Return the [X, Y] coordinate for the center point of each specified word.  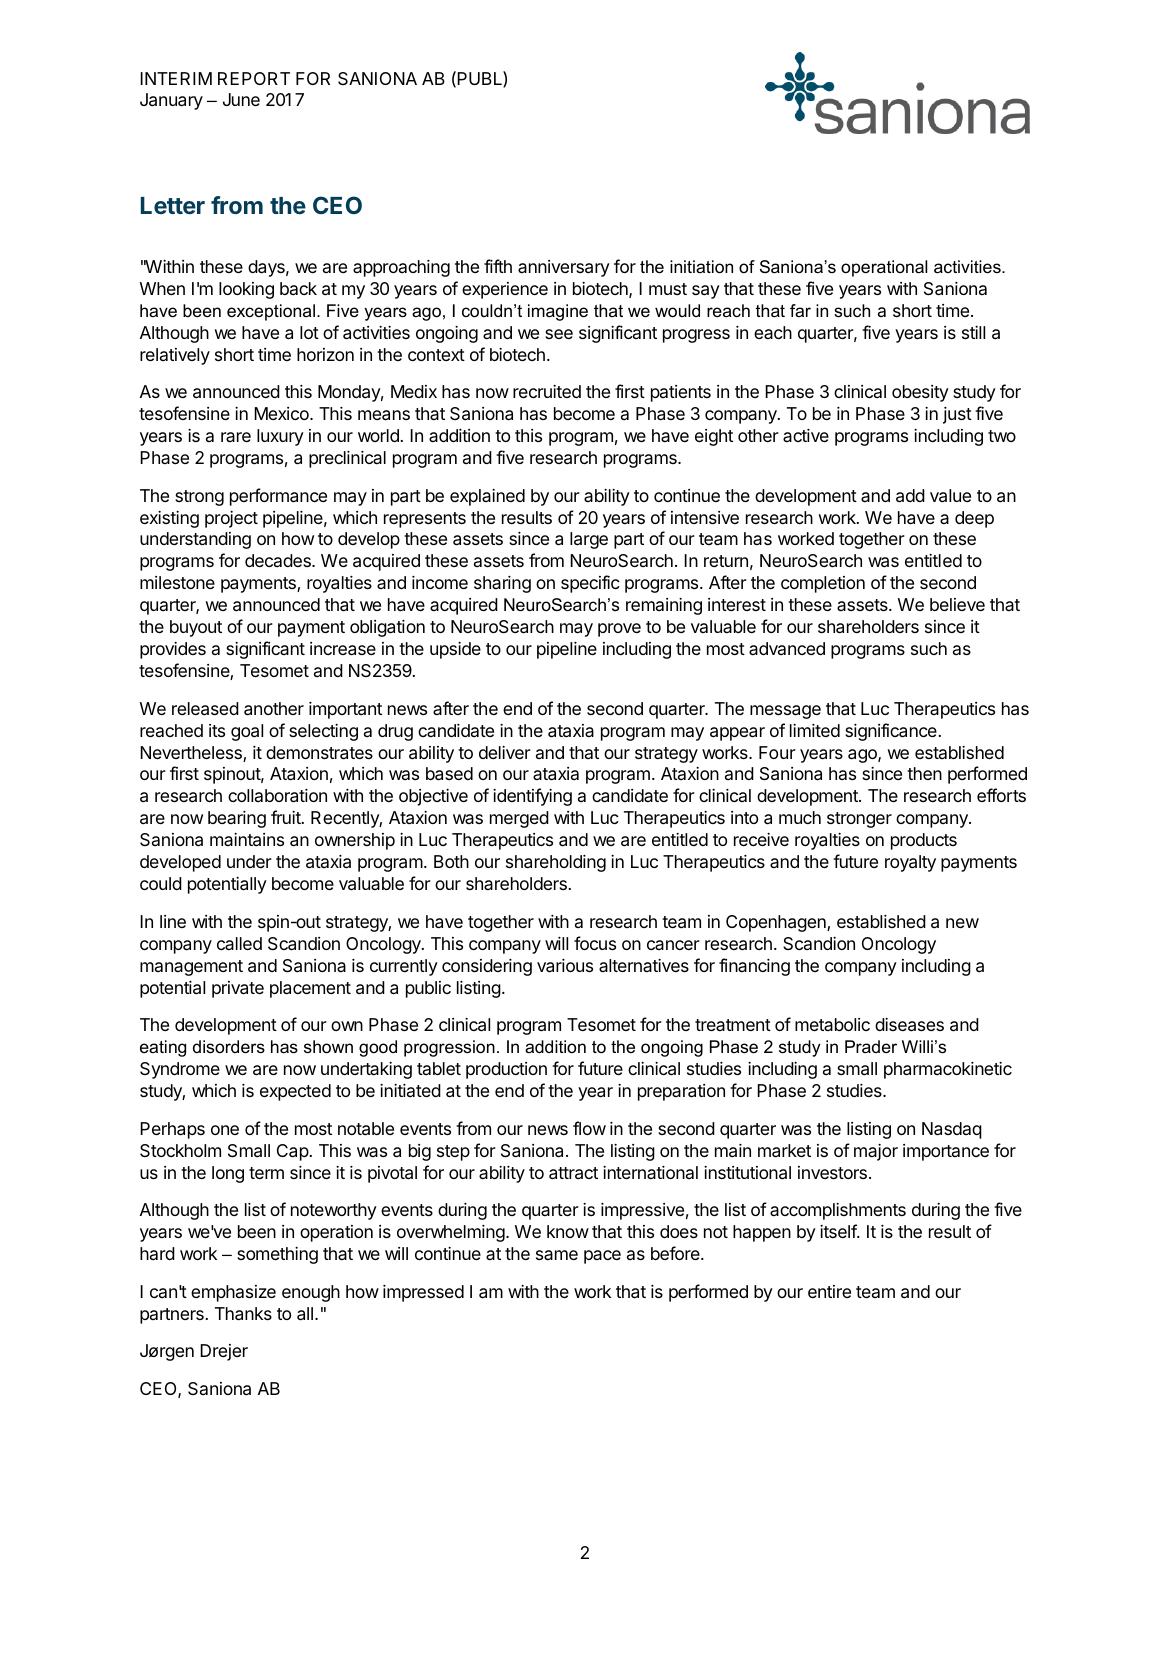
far [800, 310]
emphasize [233, 1293]
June [241, 99]
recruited [547, 391]
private [238, 989]
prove [619, 630]
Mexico [282, 413]
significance [891, 732]
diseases [909, 1025]
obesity [920, 393]
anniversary [564, 268]
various [565, 966]
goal [247, 732]
